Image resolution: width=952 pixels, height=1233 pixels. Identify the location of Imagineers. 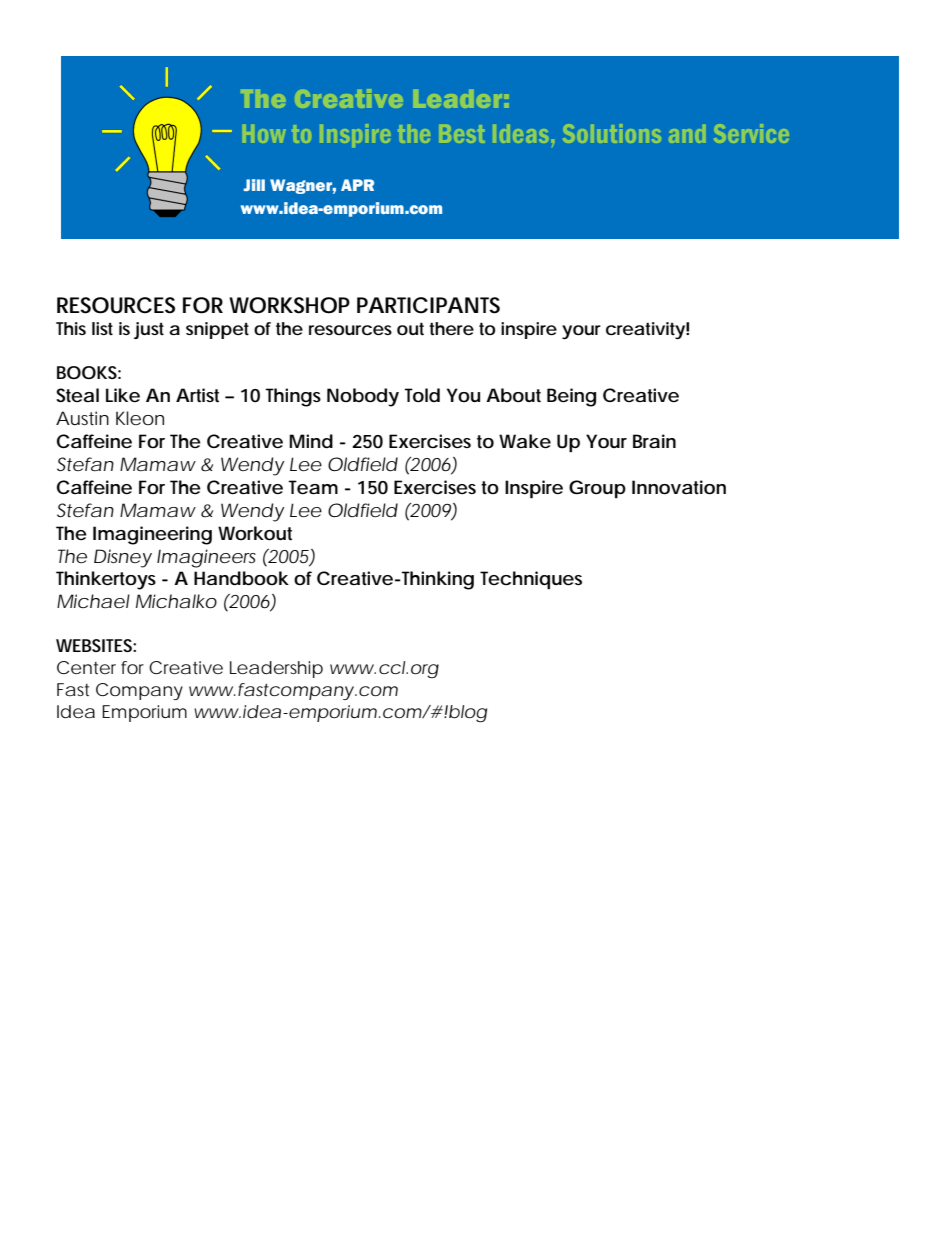
(206, 558).
